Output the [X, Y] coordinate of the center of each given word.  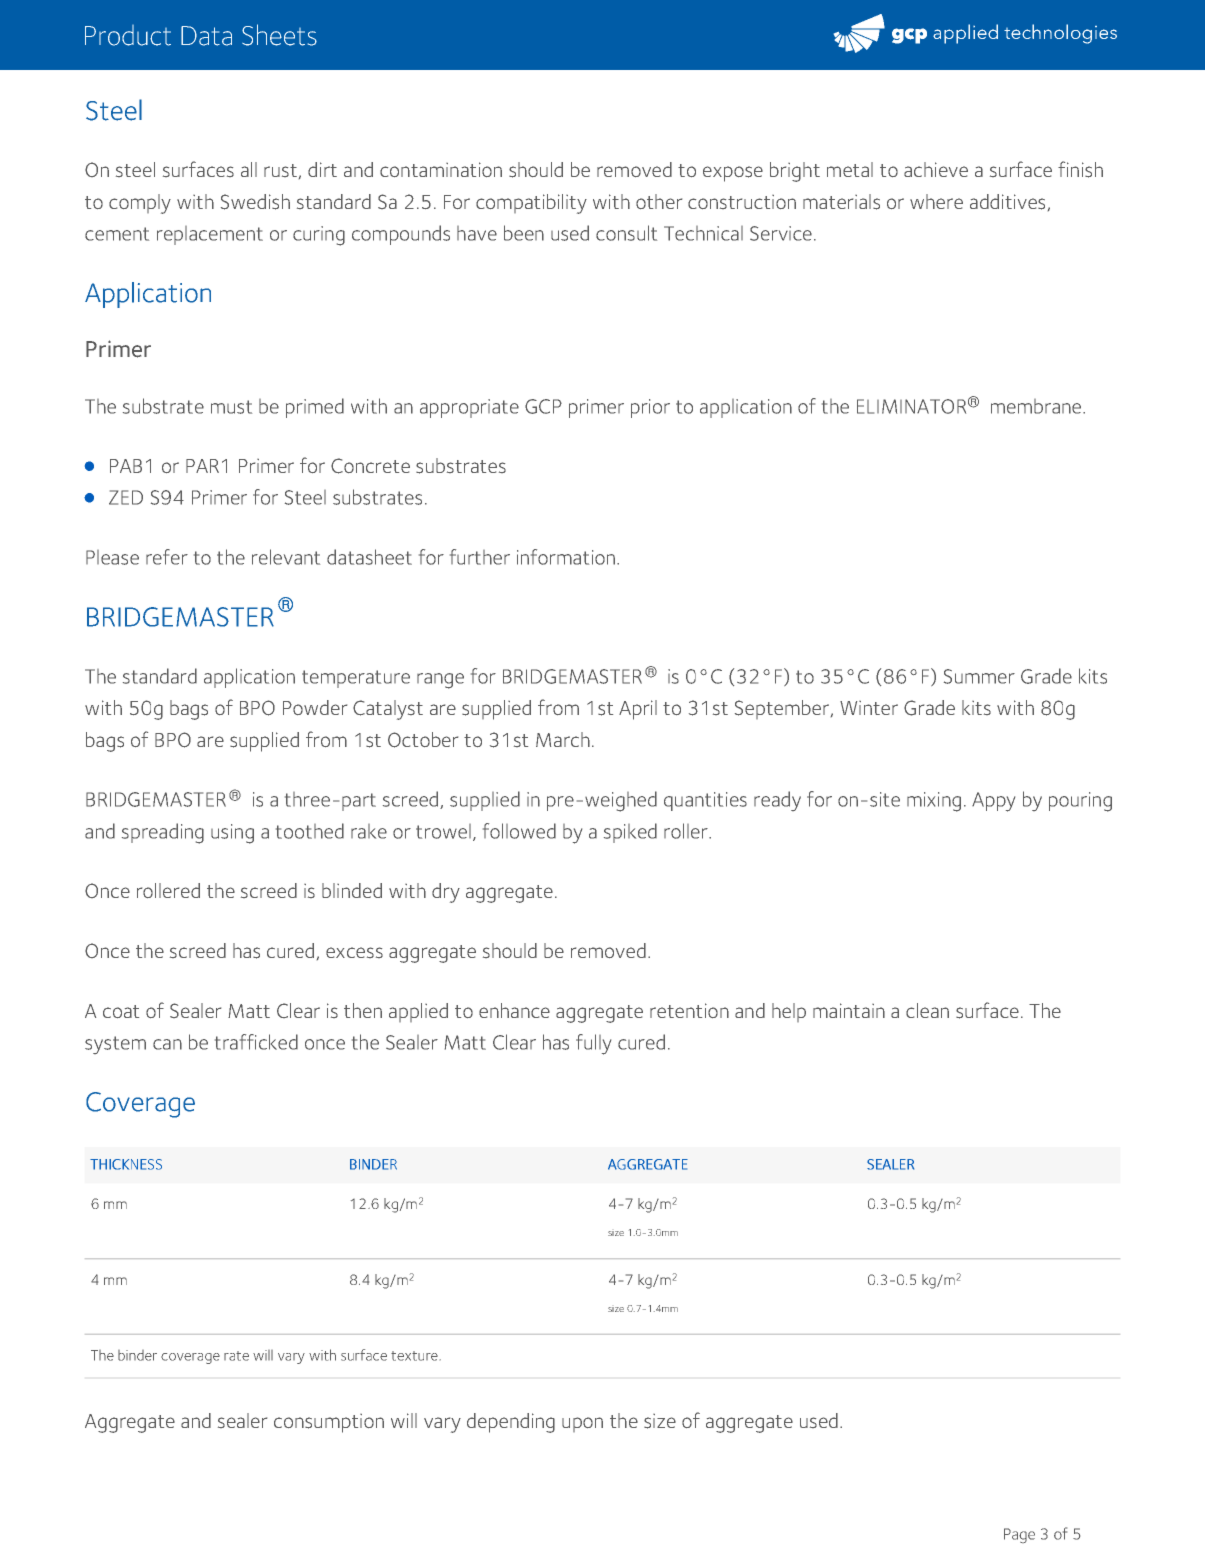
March [563, 739]
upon [582, 1424]
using [232, 834]
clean [927, 1010]
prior [650, 408]
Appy [993, 802]
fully [593, 1044]
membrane [1037, 406]
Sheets [279, 35]
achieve [936, 169]
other [659, 201]
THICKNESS [126, 1164]
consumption [329, 1423]
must [231, 407]
